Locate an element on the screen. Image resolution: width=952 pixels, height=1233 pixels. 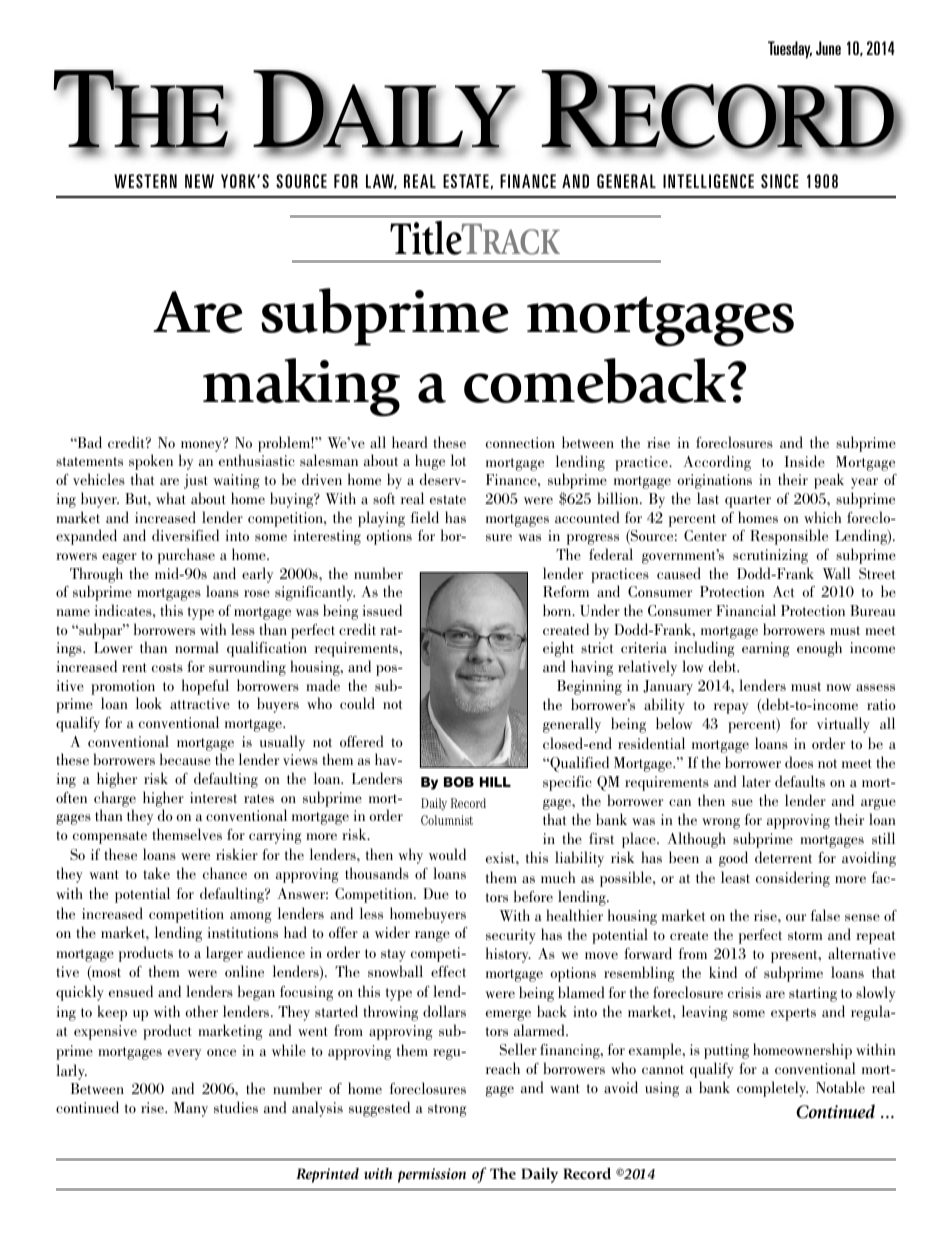
Financial is located at coordinates (746, 610).
